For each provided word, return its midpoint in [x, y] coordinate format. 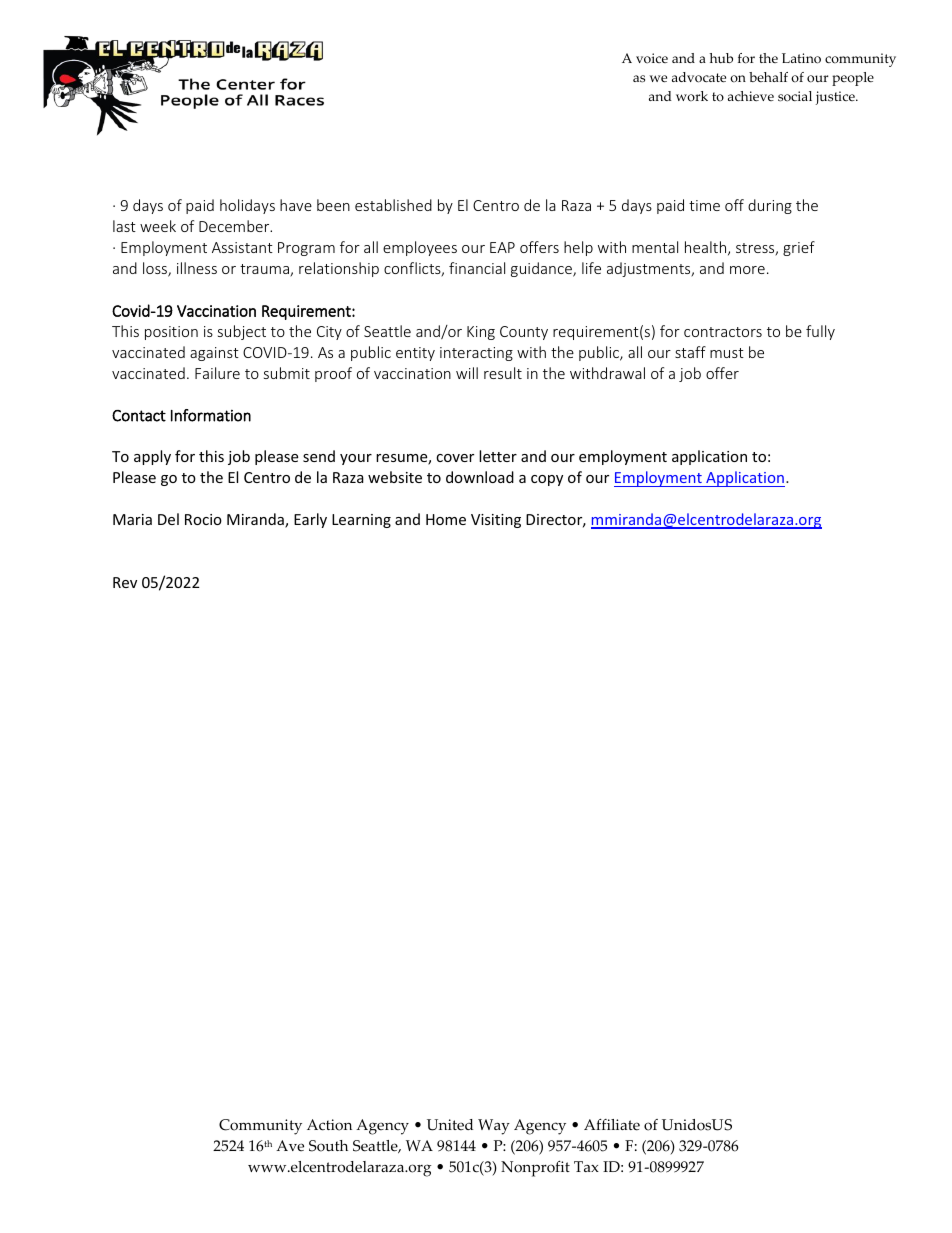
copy [547, 480]
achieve [751, 96]
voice [652, 58]
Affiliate [612, 1125]
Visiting [496, 521]
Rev [125, 582]
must [727, 353]
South [328, 1146]
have [296, 205]
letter [498, 456]
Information [211, 415]
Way [494, 1127]
